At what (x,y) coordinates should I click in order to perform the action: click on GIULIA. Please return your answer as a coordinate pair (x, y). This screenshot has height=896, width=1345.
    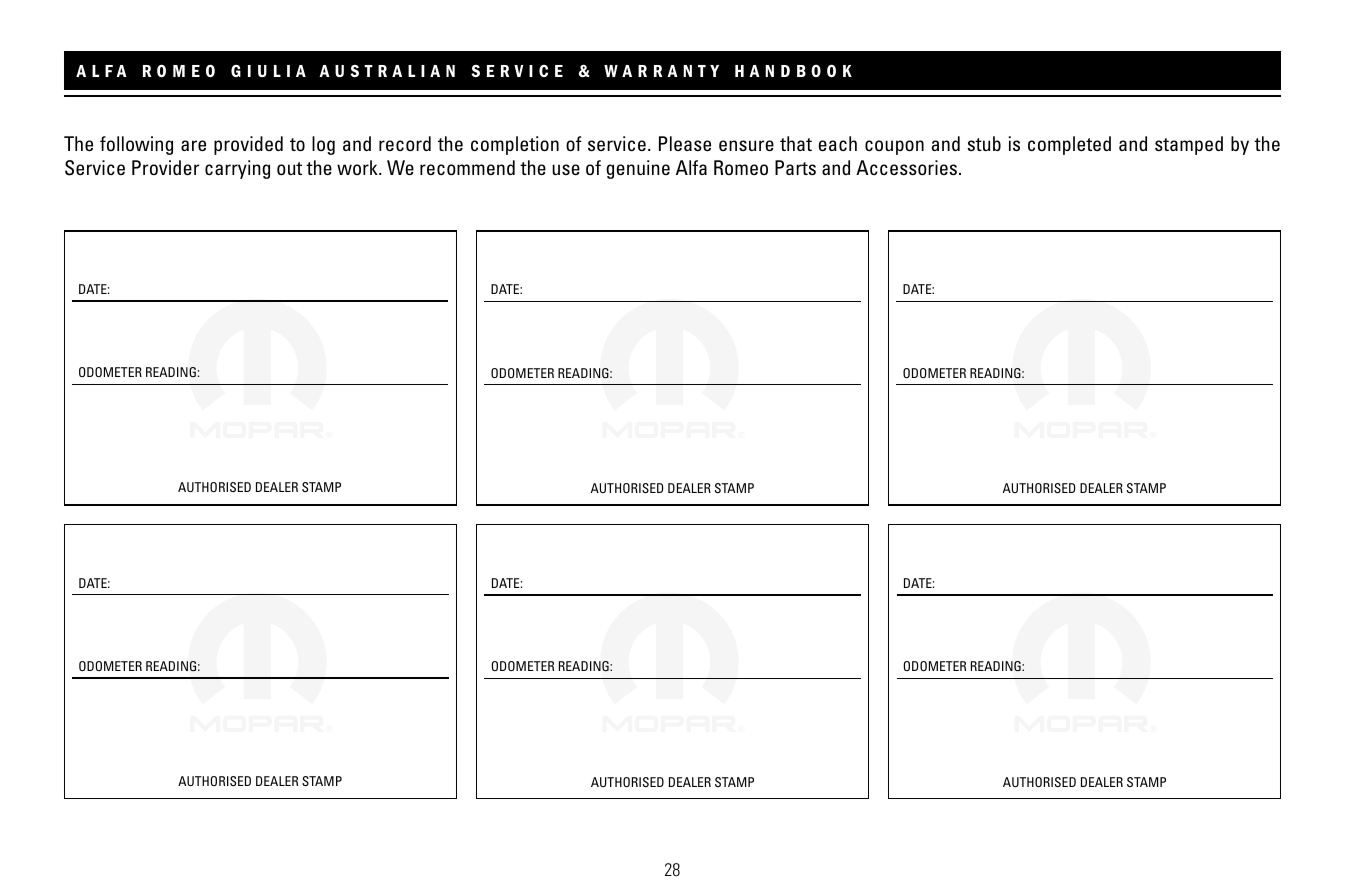
    Looking at the image, I should click on (268, 71).
